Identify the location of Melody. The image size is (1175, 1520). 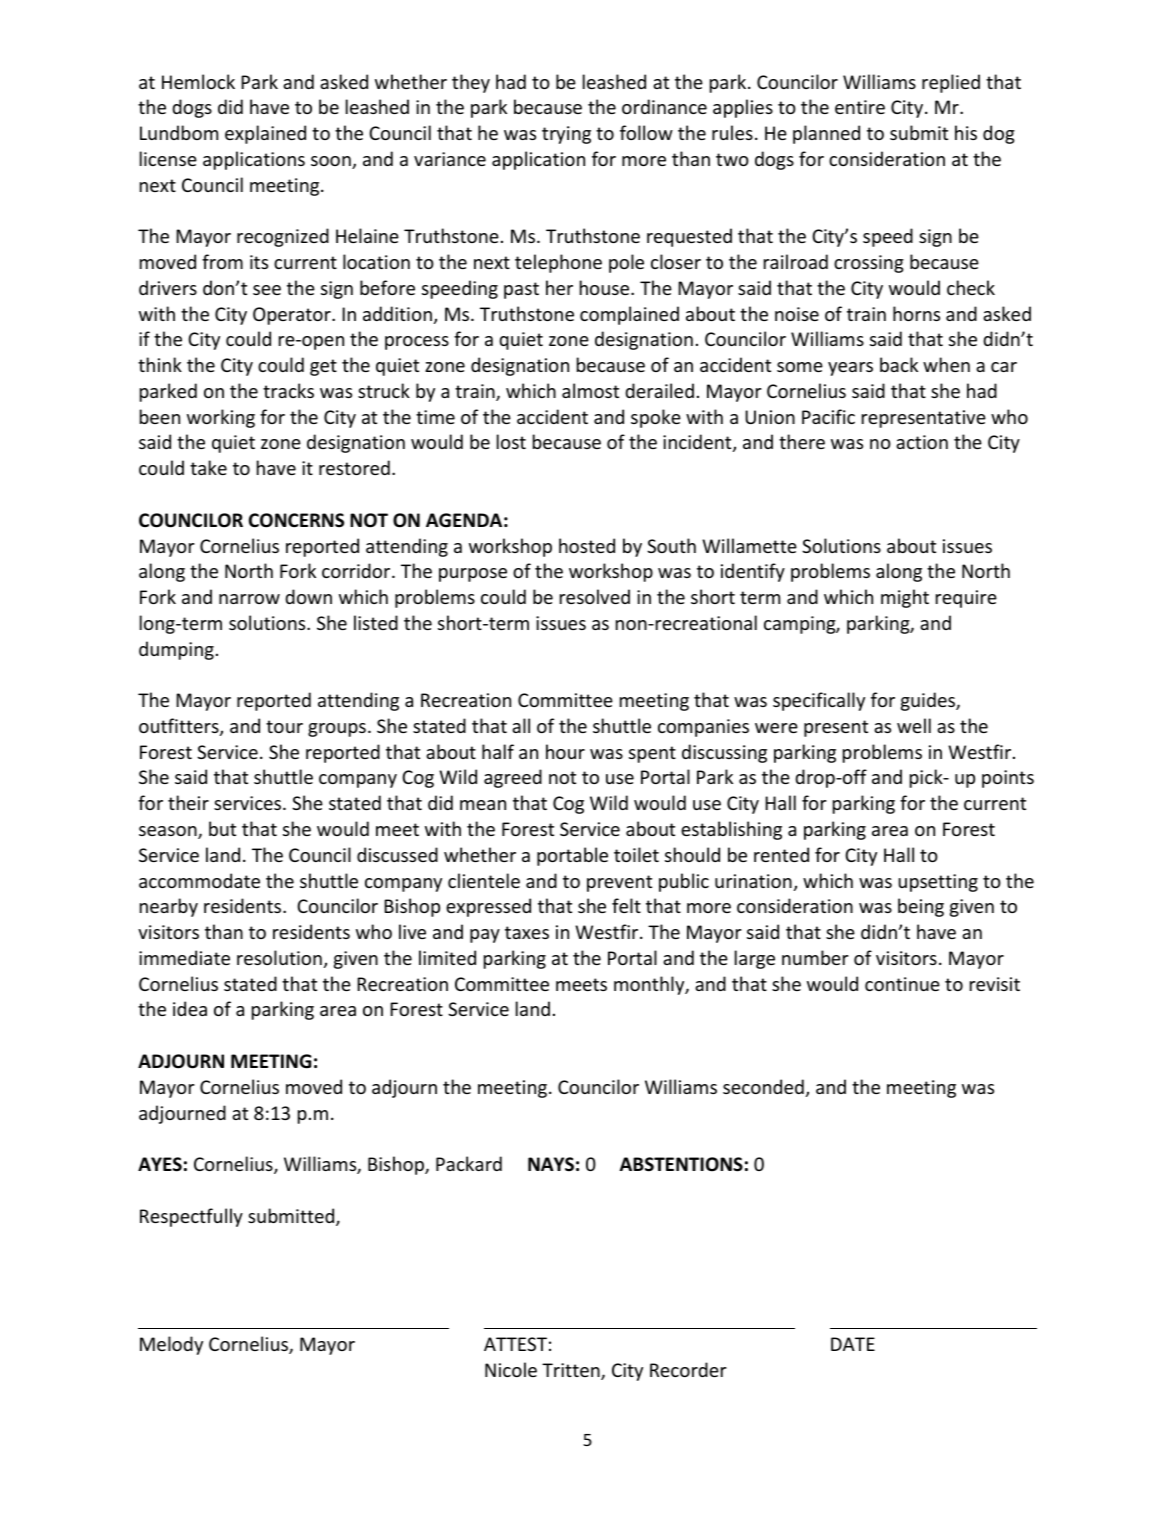
(171, 1345).
